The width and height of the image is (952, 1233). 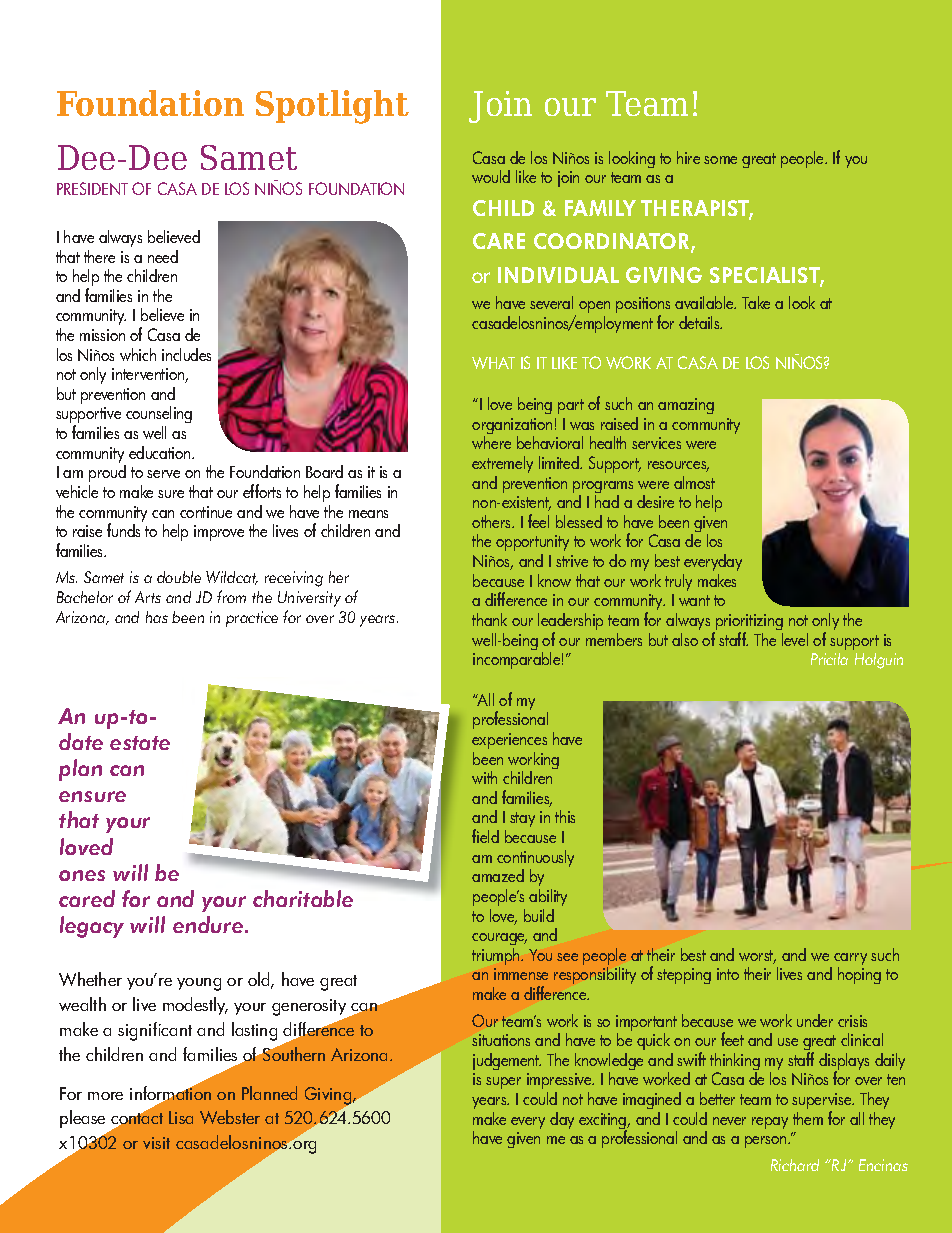 I want to click on serve, so click(x=163, y=474).
